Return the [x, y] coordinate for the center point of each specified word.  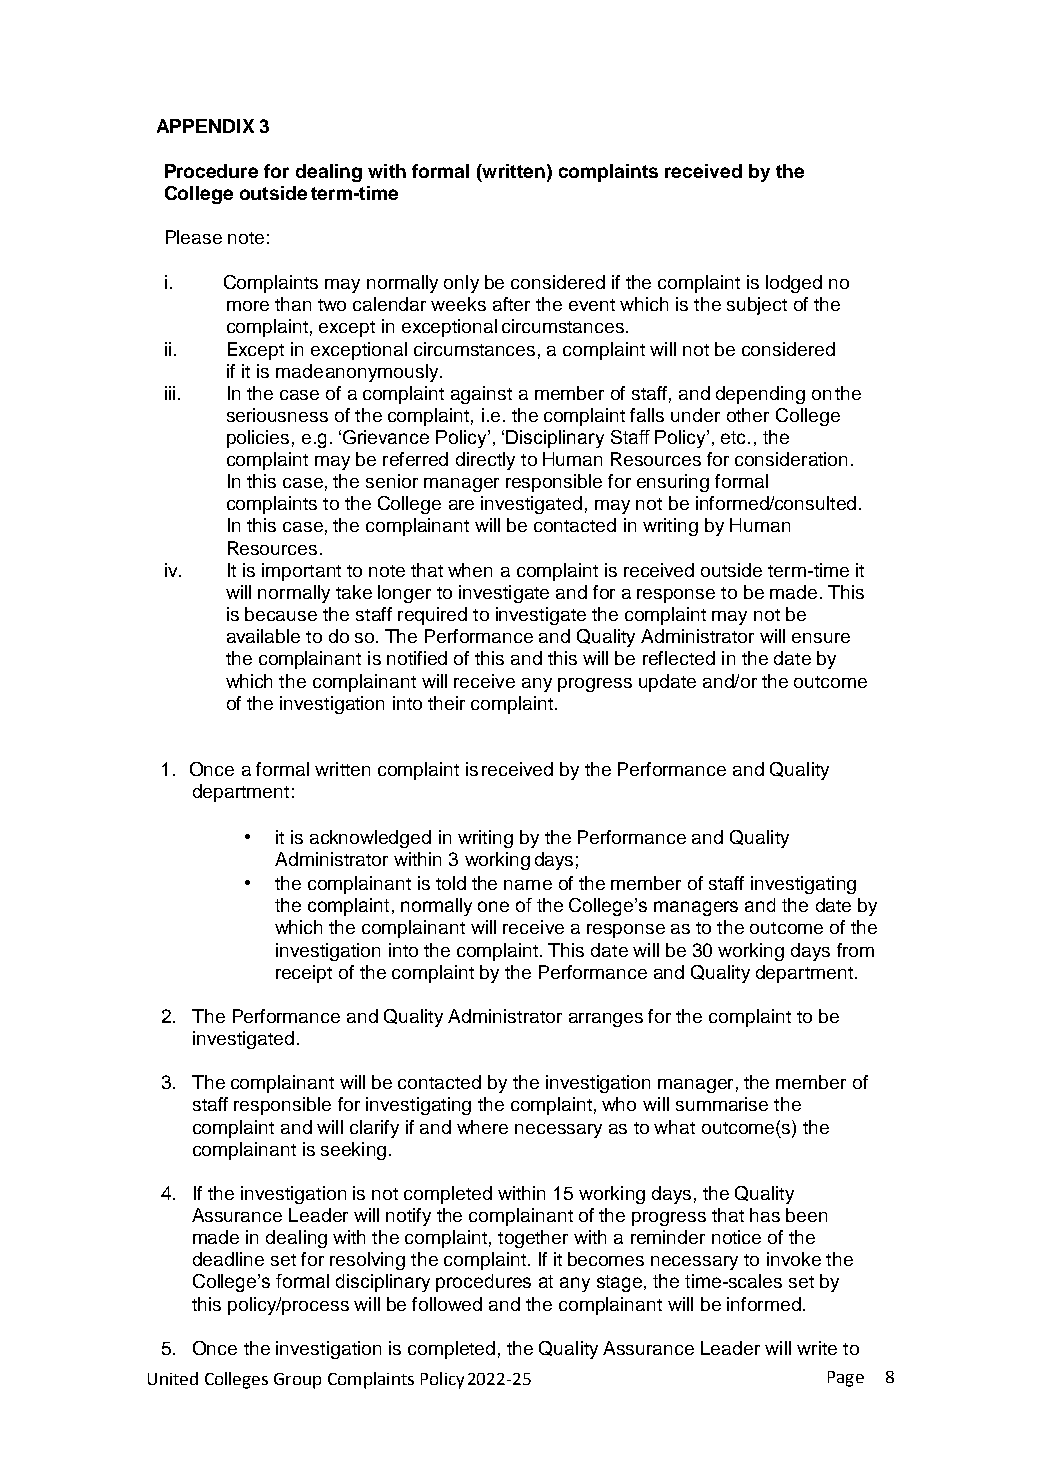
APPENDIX [205, 126]
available [263, 636]
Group [297, 1381]
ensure [821, 638]
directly [485, 461]
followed [447, 1304]
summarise [722, 1104]
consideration [791, 459]
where [482, 1127]
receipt [304, 974]
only [461, 284]
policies [258, 439]
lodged [794, 284]
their [446, 703]
